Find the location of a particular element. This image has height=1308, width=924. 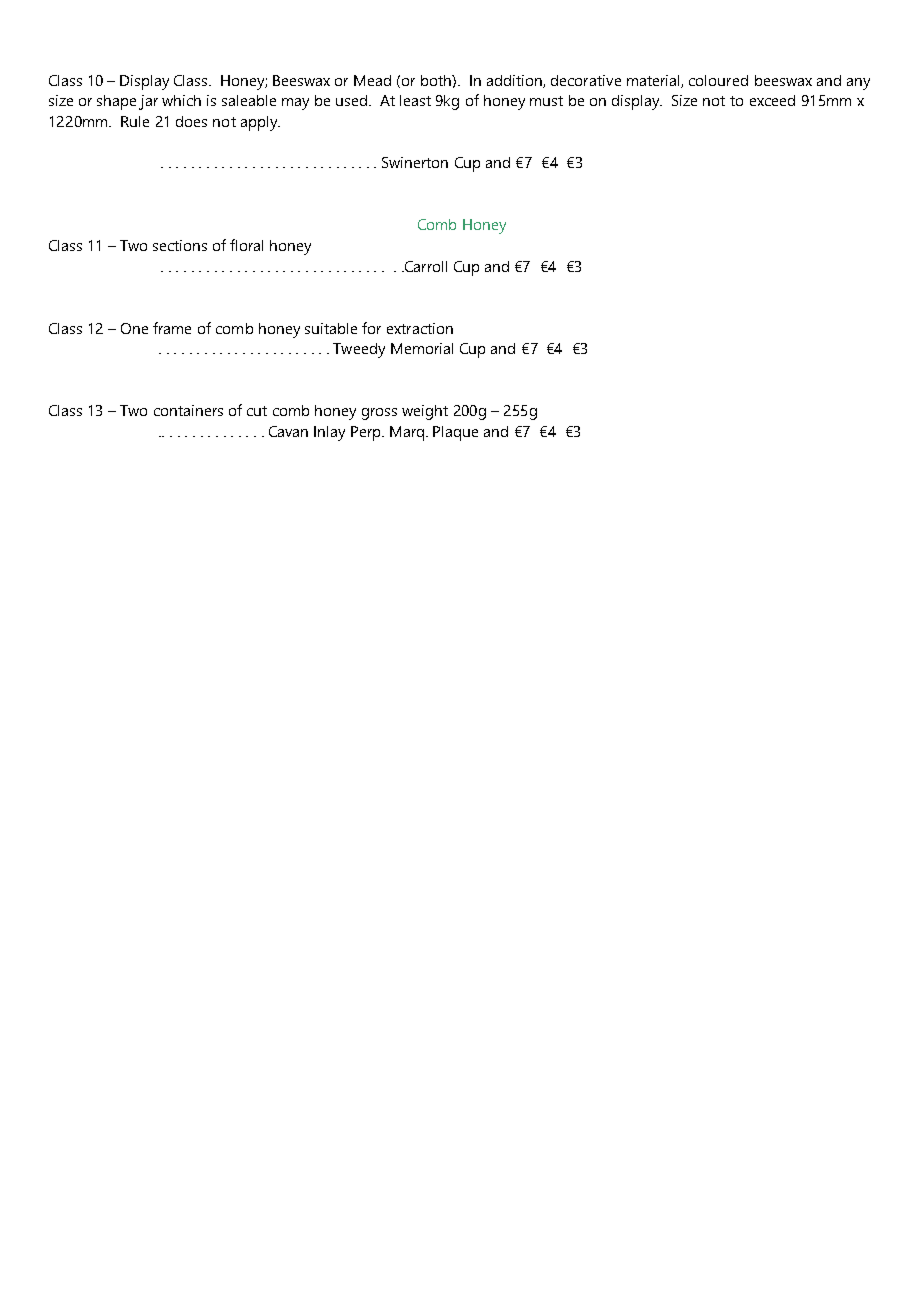

sections is located at coordinates (180, 245).
